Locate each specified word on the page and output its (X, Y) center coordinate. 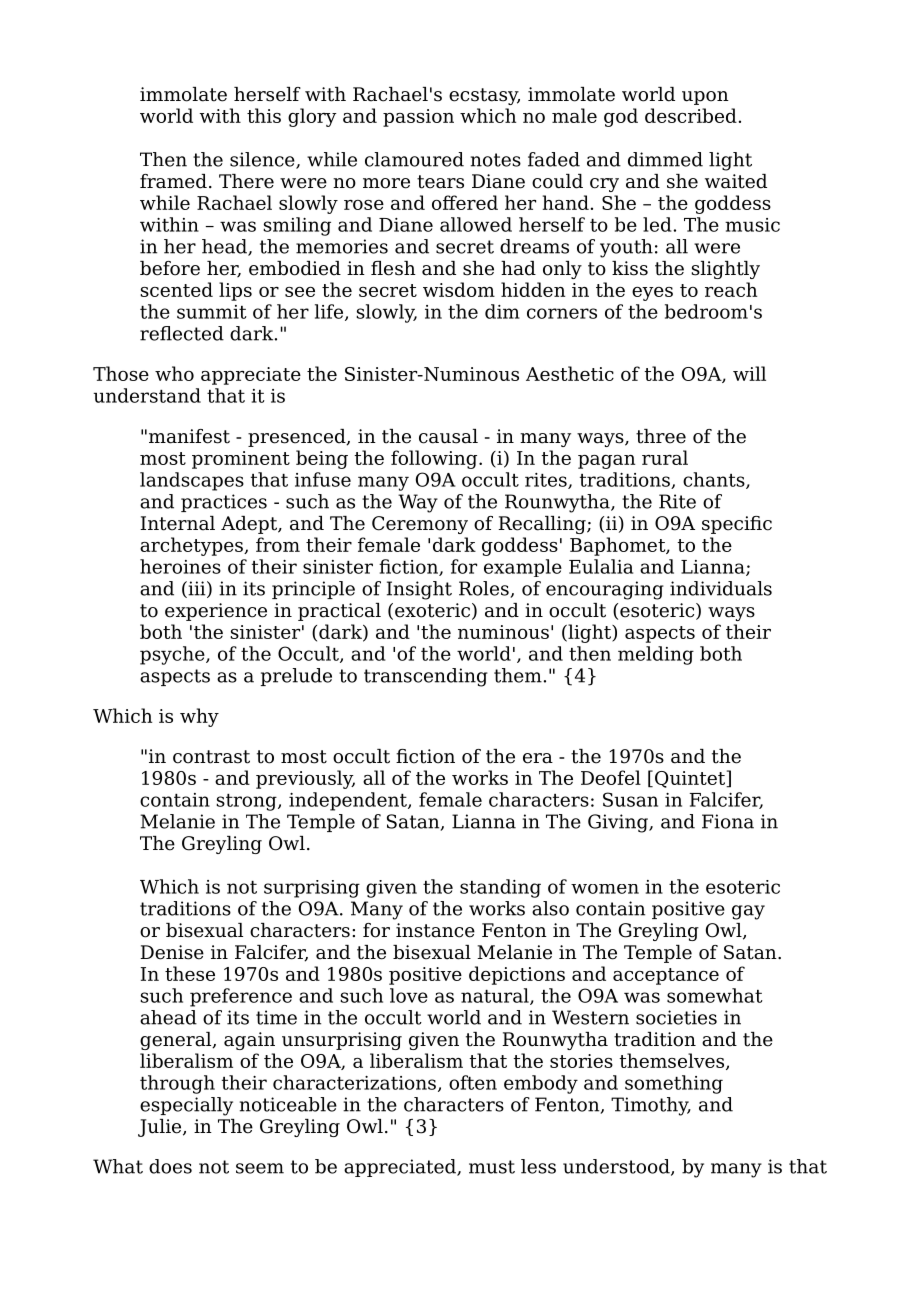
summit (212, 312)
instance (435, 930)
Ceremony (420, 525)
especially (186, 1106)
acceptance (666, 976)
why (199, 717)
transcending (426, 677)
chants (715, 480)
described (691, 115)
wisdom (459, 289)
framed (173, 181)
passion (418, 118)
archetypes (192, 546)
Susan (630, 799)
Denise (172, 952)
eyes (652, 294)
